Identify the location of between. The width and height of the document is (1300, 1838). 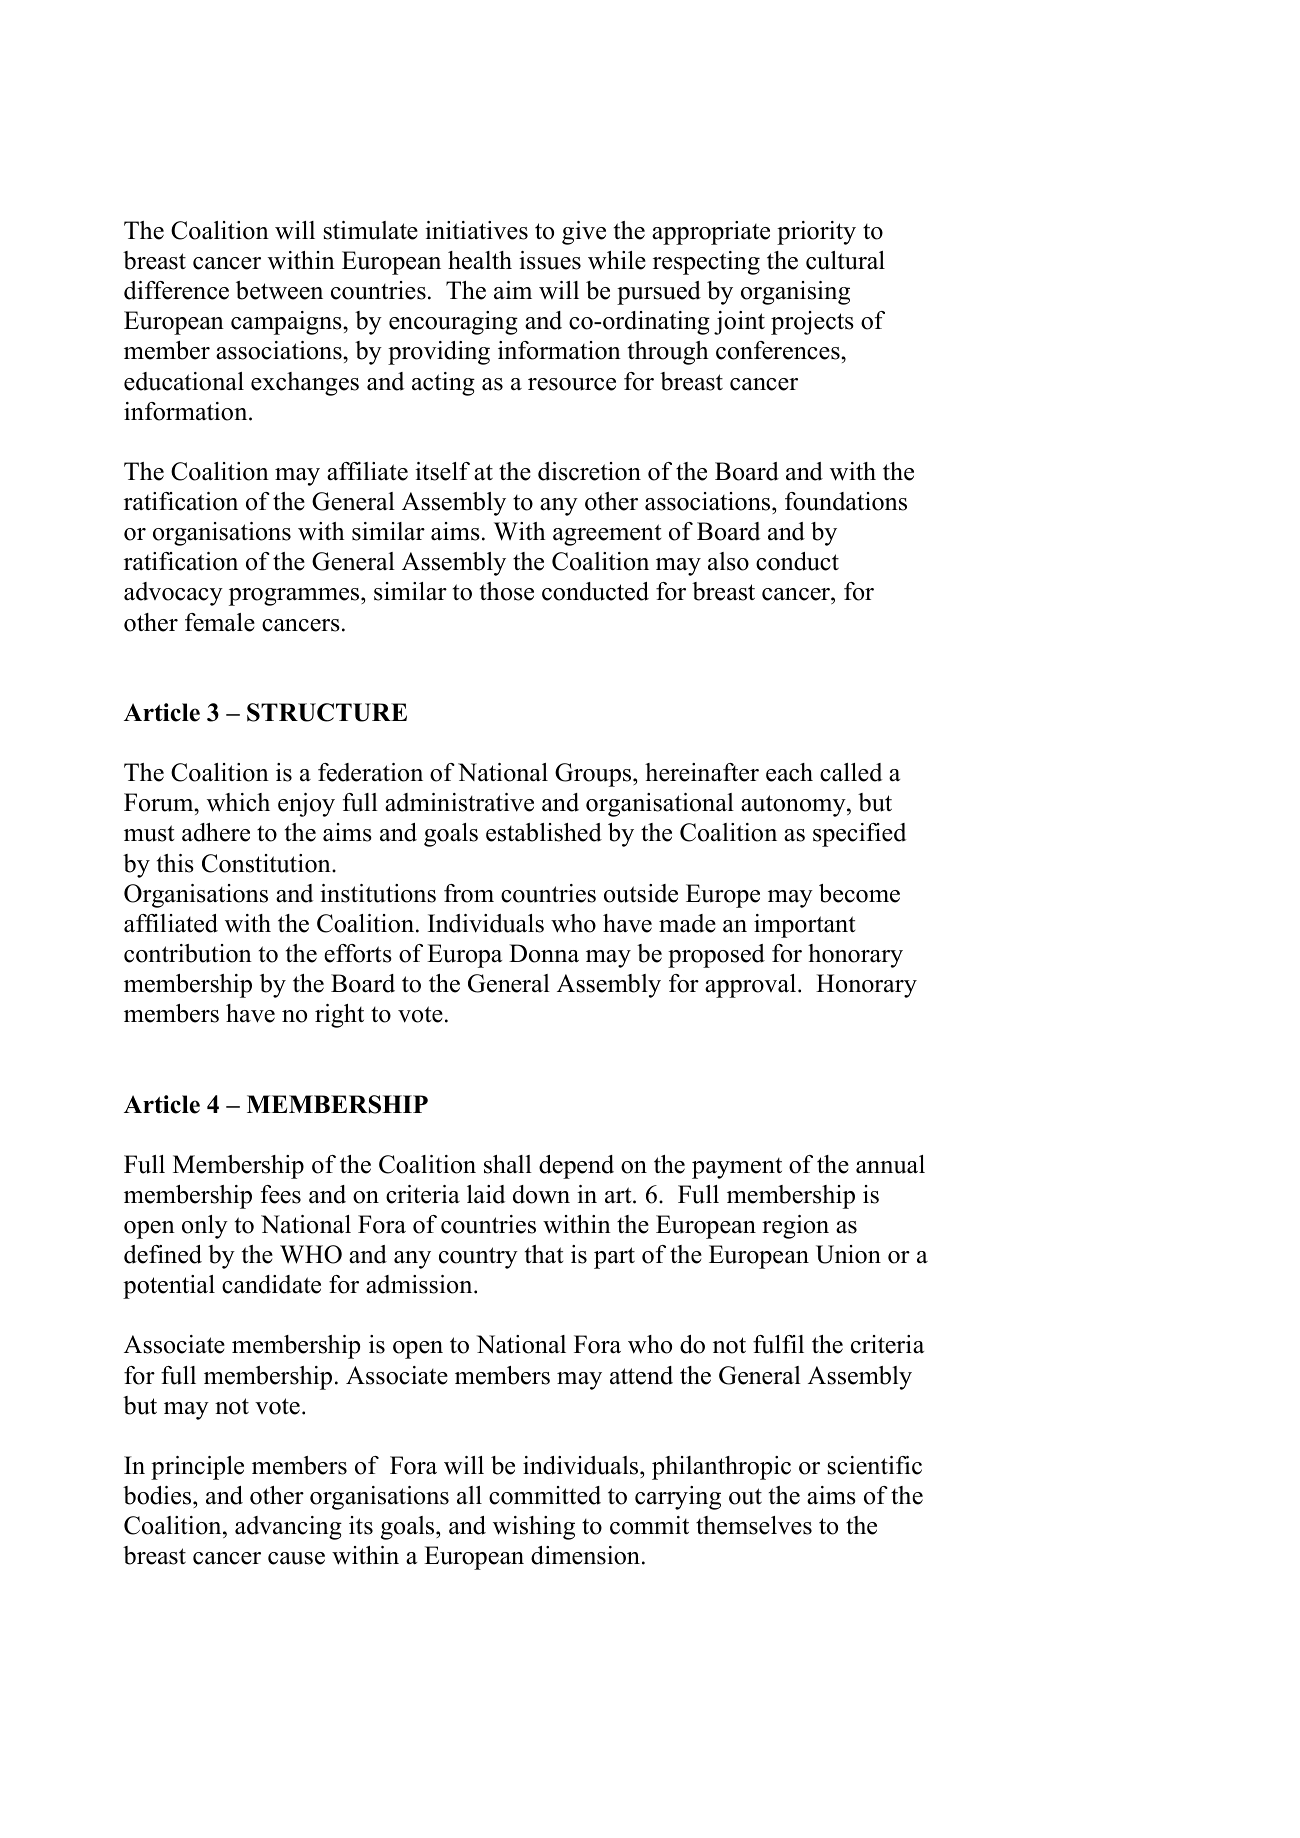
(279, 290).
